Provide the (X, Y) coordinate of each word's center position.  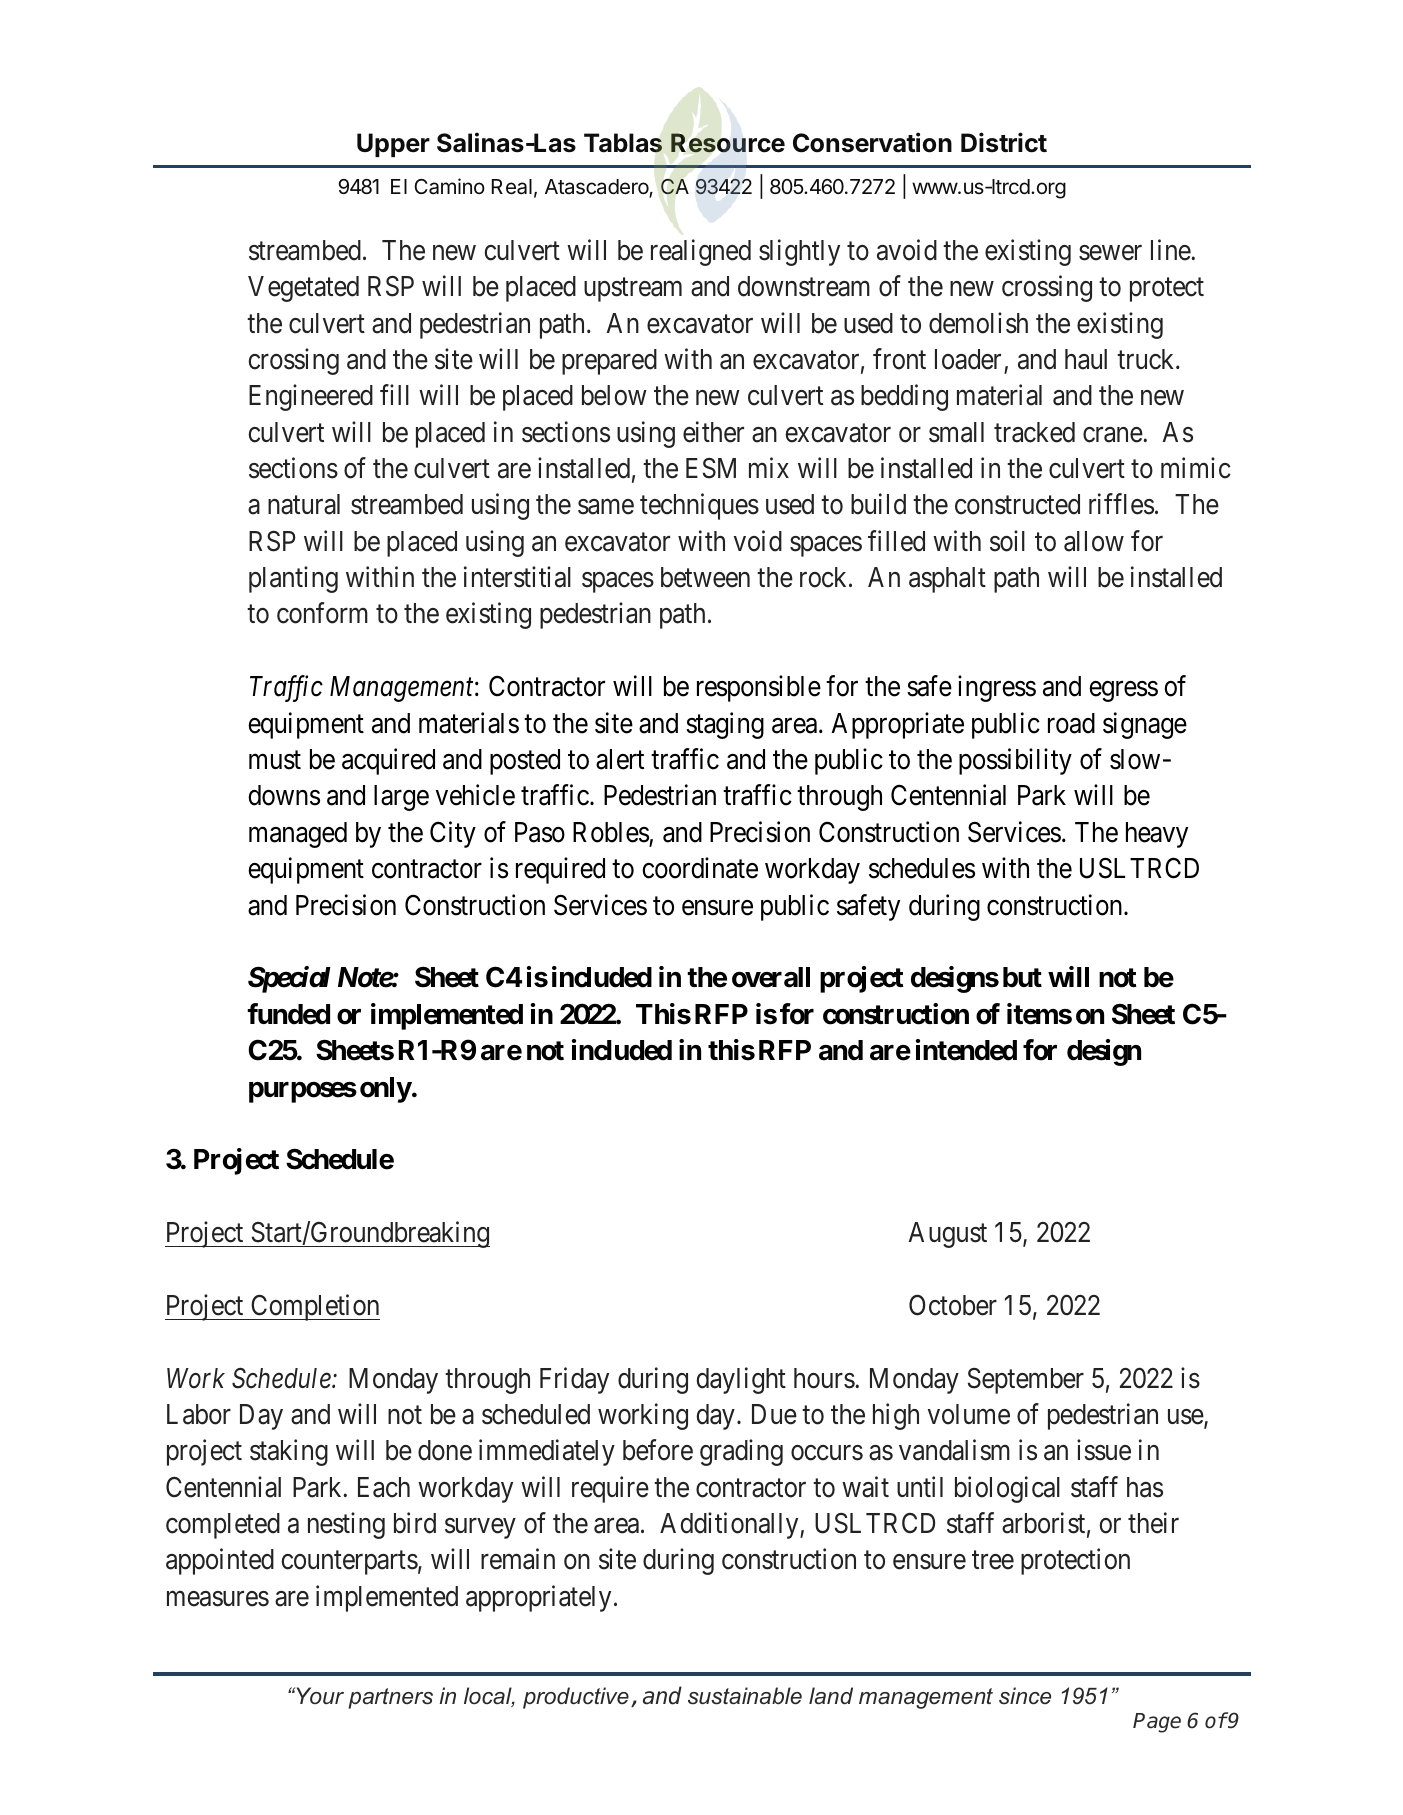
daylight (741, 1380)
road (1071, 723)
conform (322, 613)
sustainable (745, 1696)
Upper (393, 145)
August (948, 1235)
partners (390, 1698)
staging (725, 725)
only (386, 1090)
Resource (728, 143)
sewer (1110, 253)
